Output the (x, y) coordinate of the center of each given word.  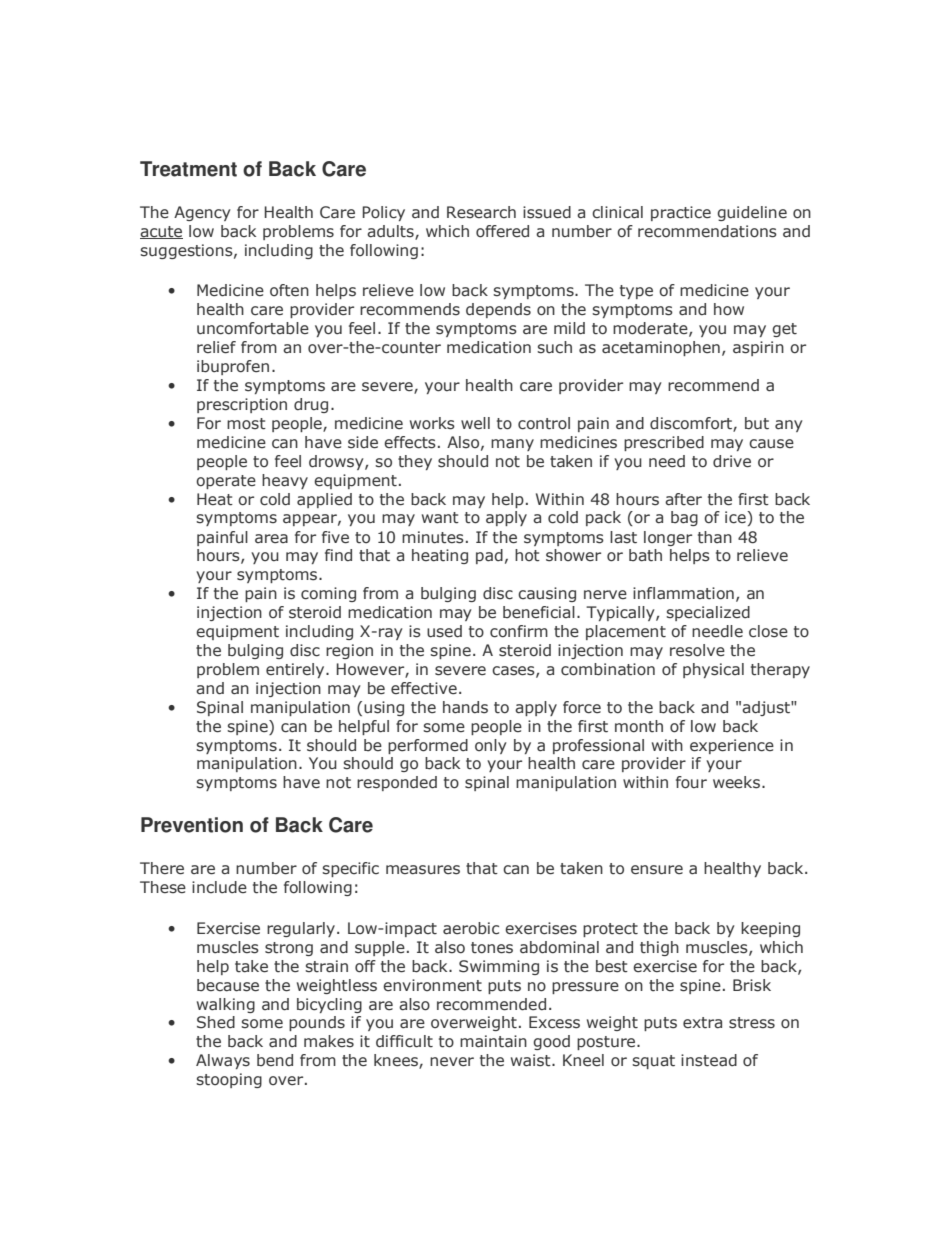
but (757, 423)
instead (709, 1060)
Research (481, 212)
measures (423, 870)
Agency (202, 213)
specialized (708, 613)
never (452, 1062)
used (444, 631)
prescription (242, 405)
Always (223, 1061)
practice (681, 213)
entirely (296, 670)
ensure (657, 870)
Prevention (192, 825)
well (475, 423)
